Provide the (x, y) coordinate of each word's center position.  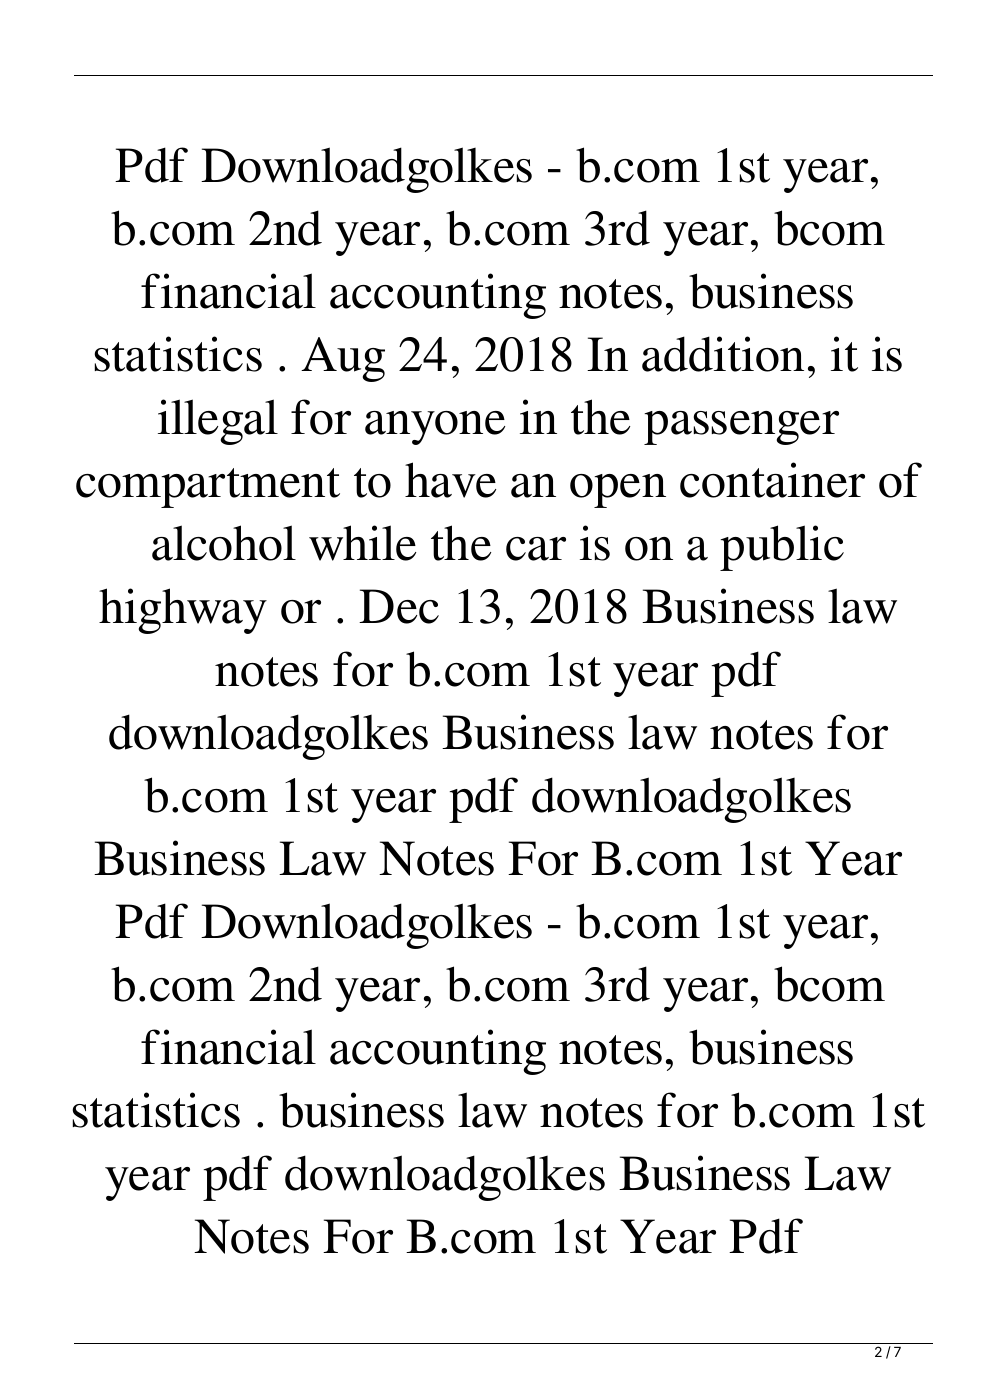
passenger (741, 428)
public (782, 548)
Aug (343, 359)
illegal (218, 422)
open (618, 491)
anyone (435, 428)
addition (723, 354)
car (536, 549)
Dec (399, 606)
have (450, 480)
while (362, 543)
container (772, 480)
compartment (208, 488)
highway (183, 611)
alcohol (224, 543)
